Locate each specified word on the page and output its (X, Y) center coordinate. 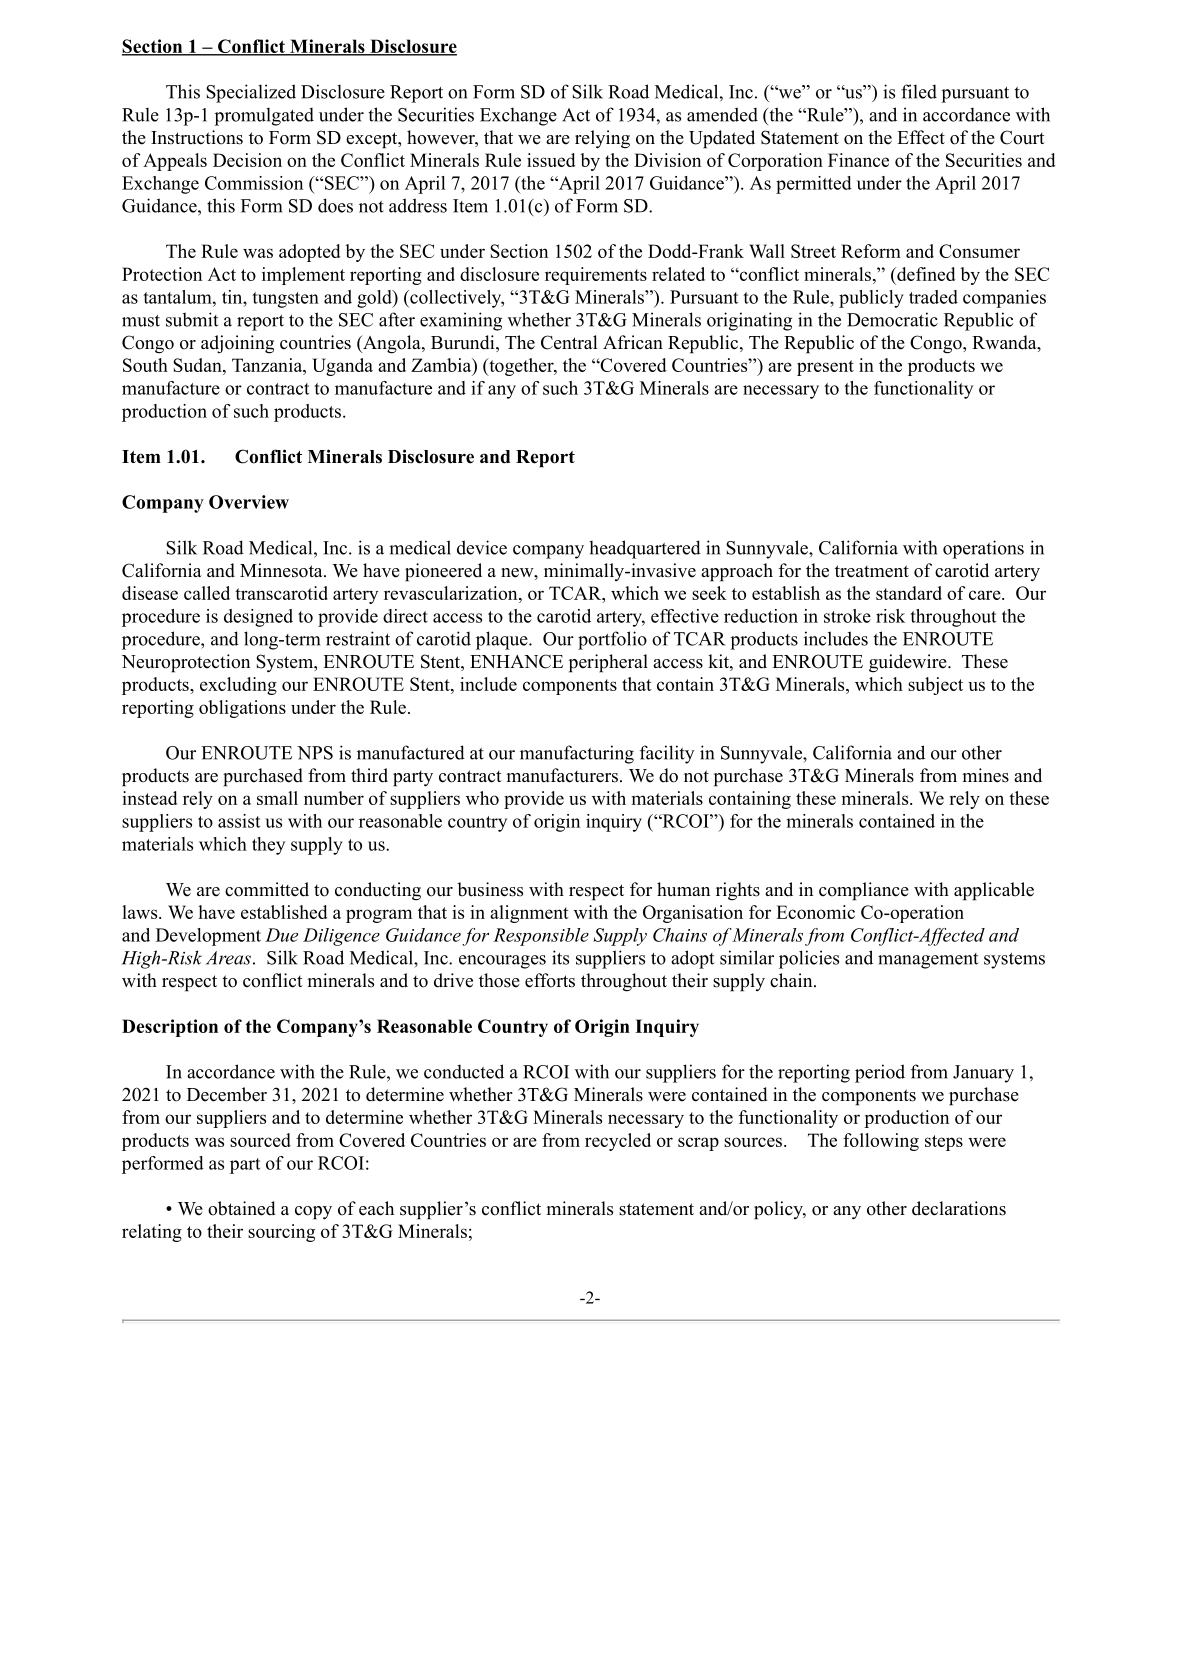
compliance (864, 891)
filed (919, 91)
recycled (618, 1142)
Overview (249, 502)
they (268, 846)
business (490, 889)
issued (551, 160)
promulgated (264, 116)
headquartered (645, 549)
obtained (242, 1208)
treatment (872, 571)
